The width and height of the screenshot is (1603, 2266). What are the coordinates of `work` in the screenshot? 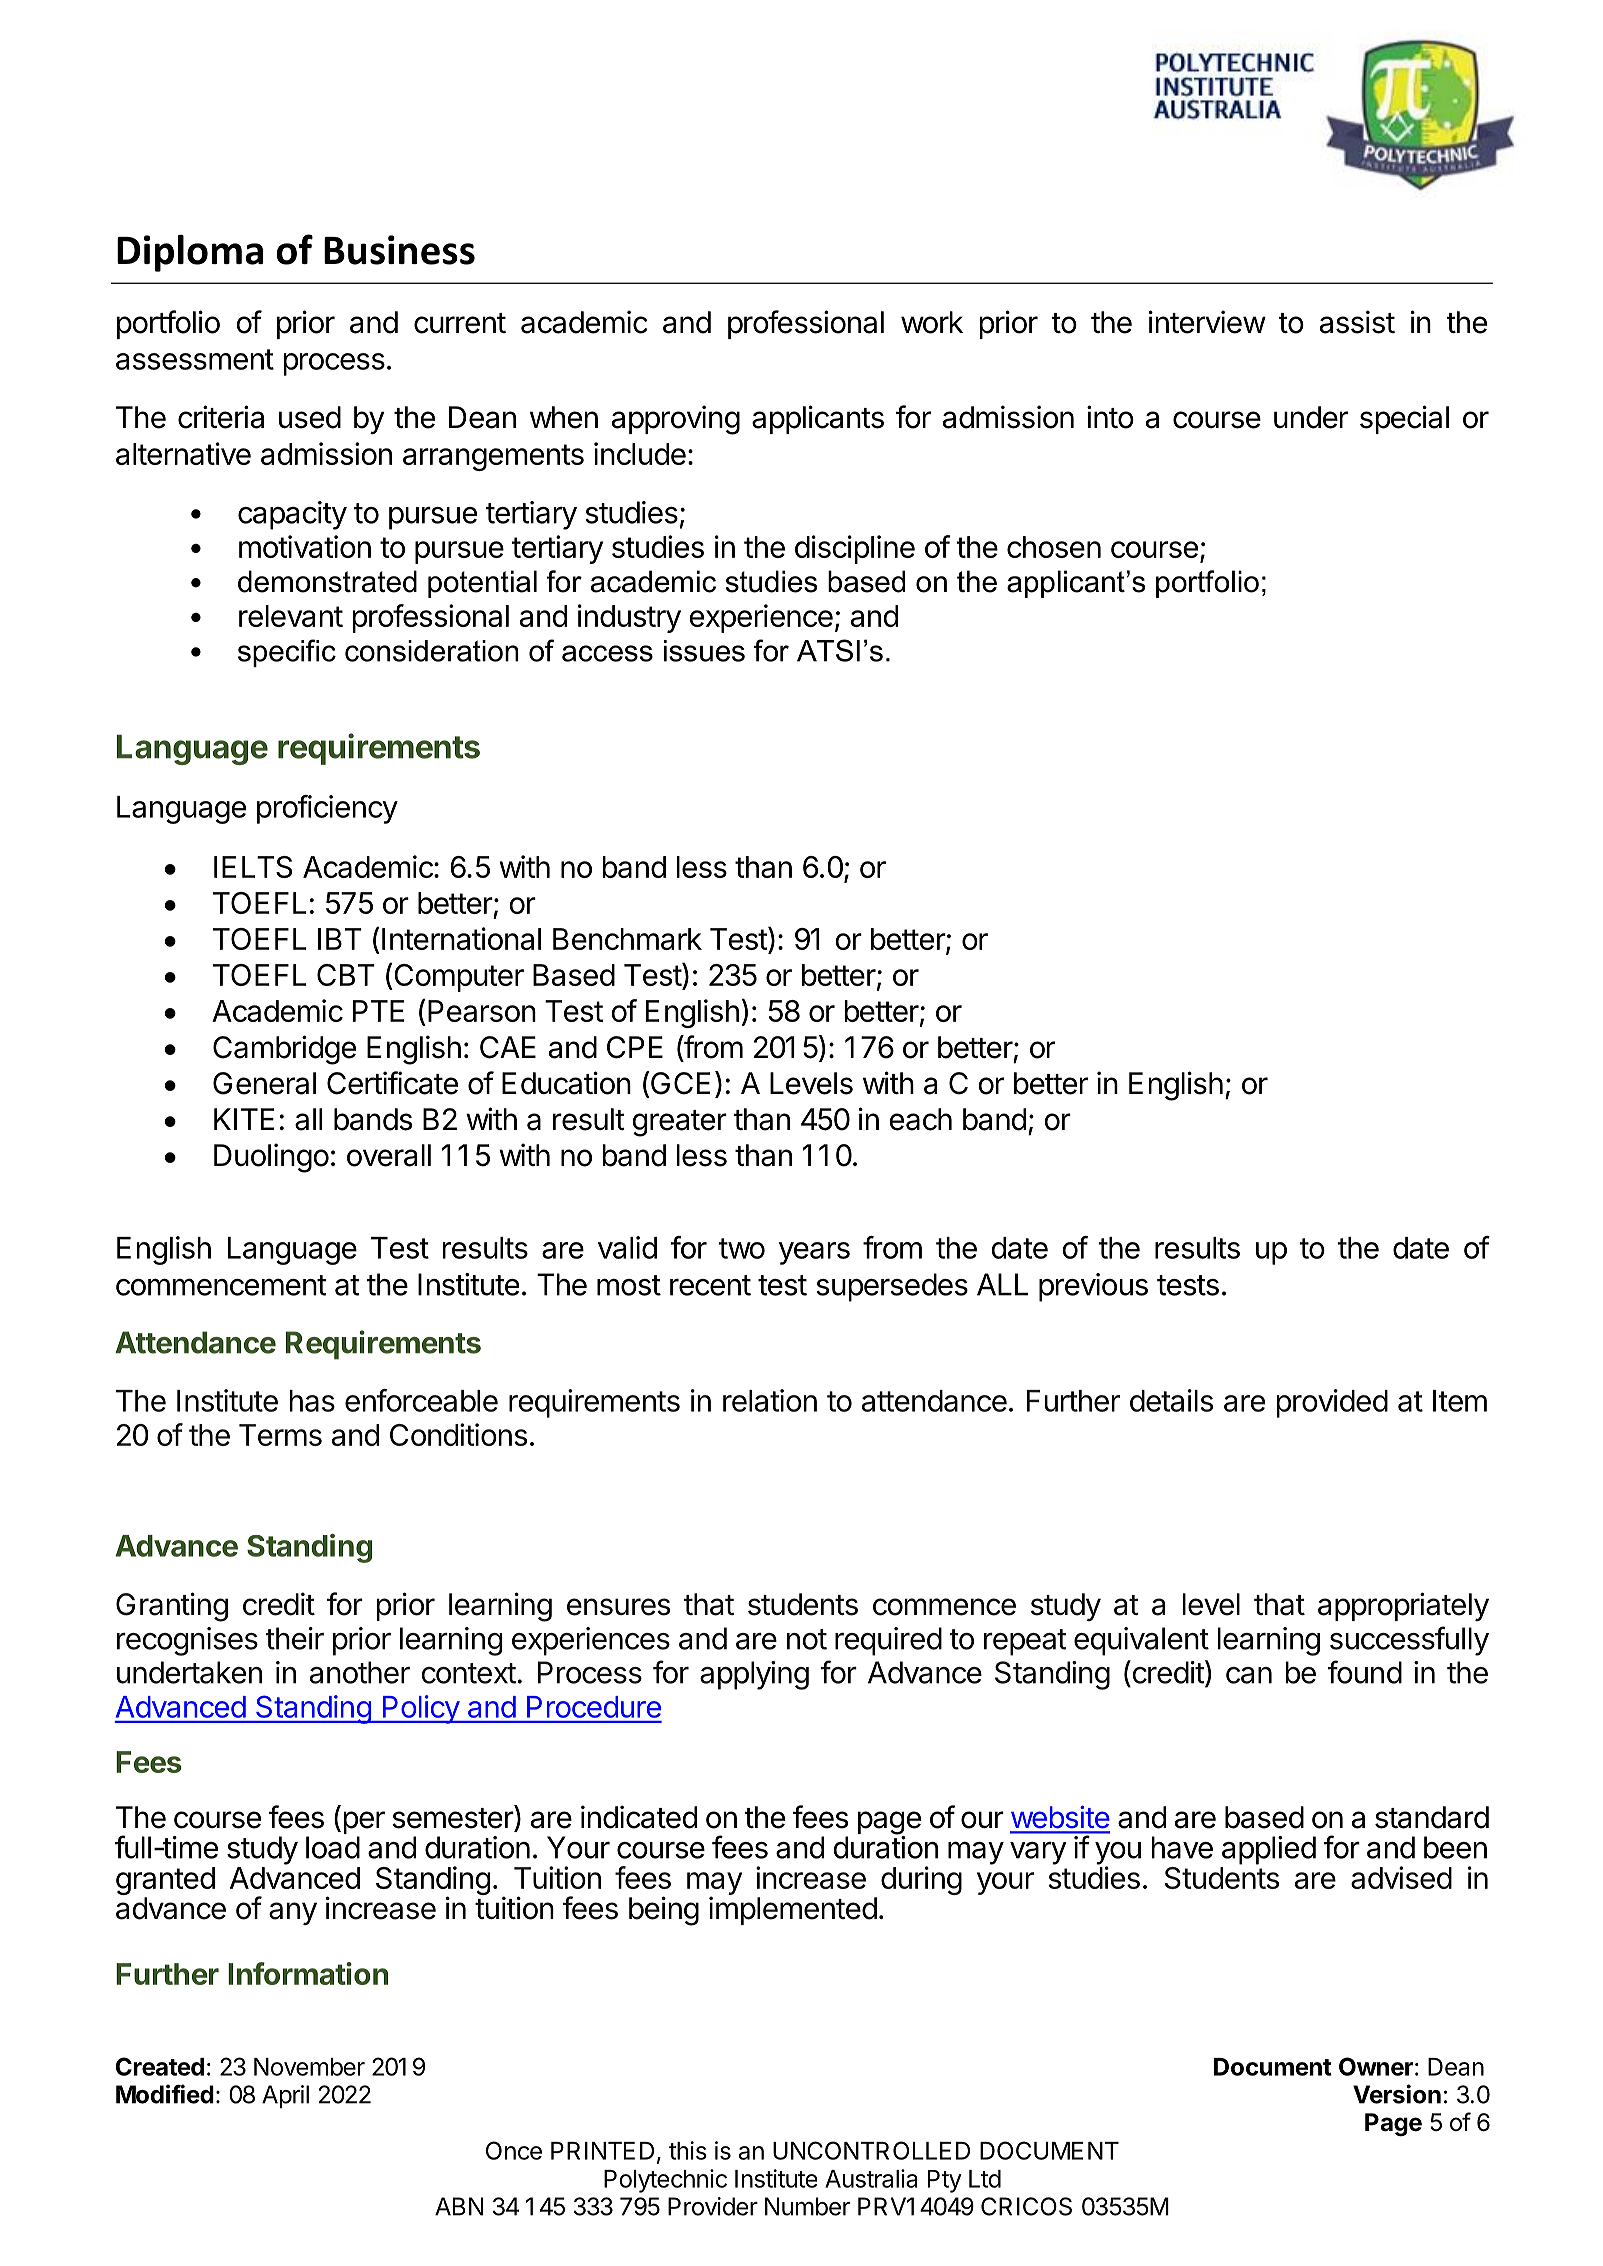 It's located at (932, 322).
